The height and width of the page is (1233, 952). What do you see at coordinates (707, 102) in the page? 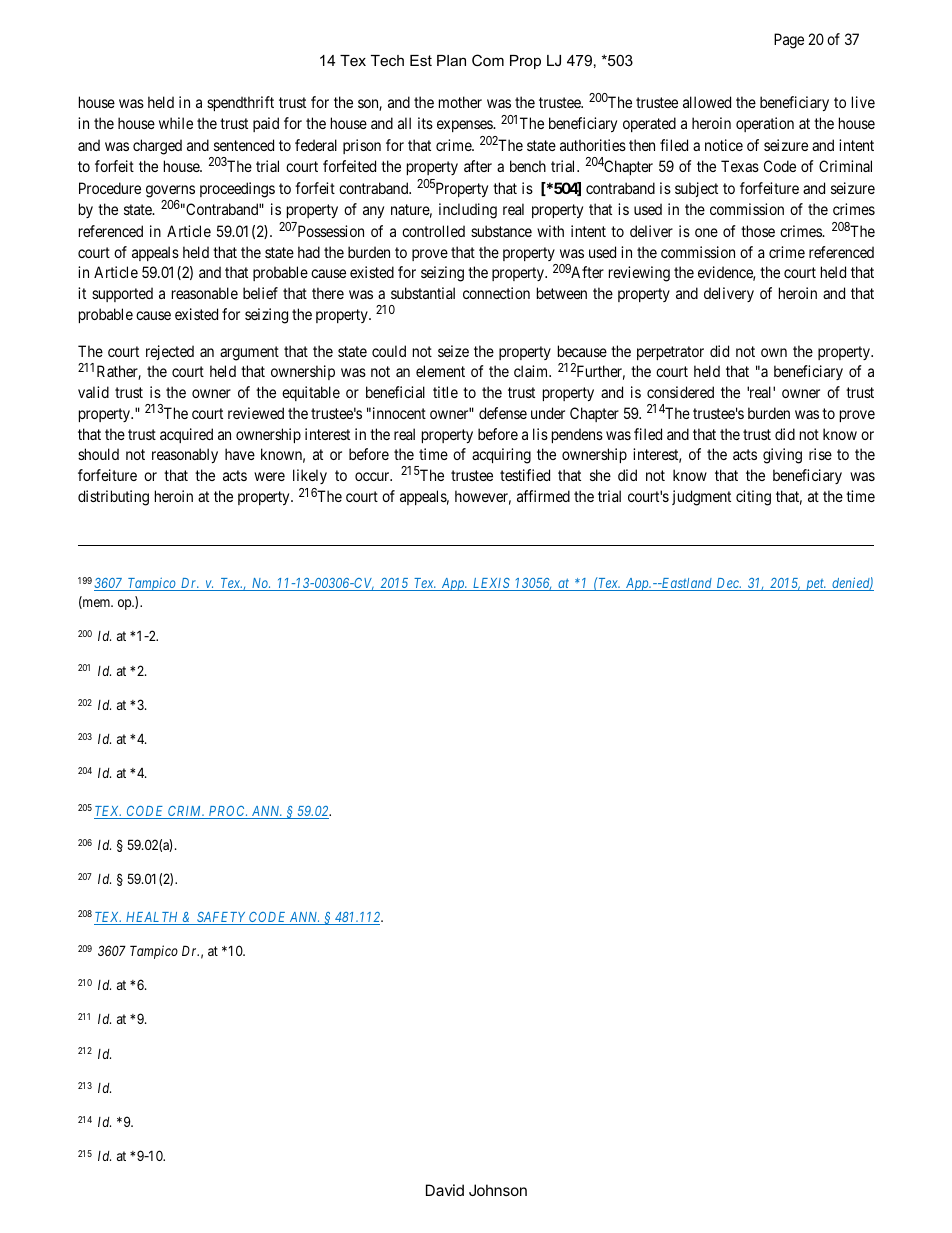
I see `allowed` at bounding box center [707, 102].
